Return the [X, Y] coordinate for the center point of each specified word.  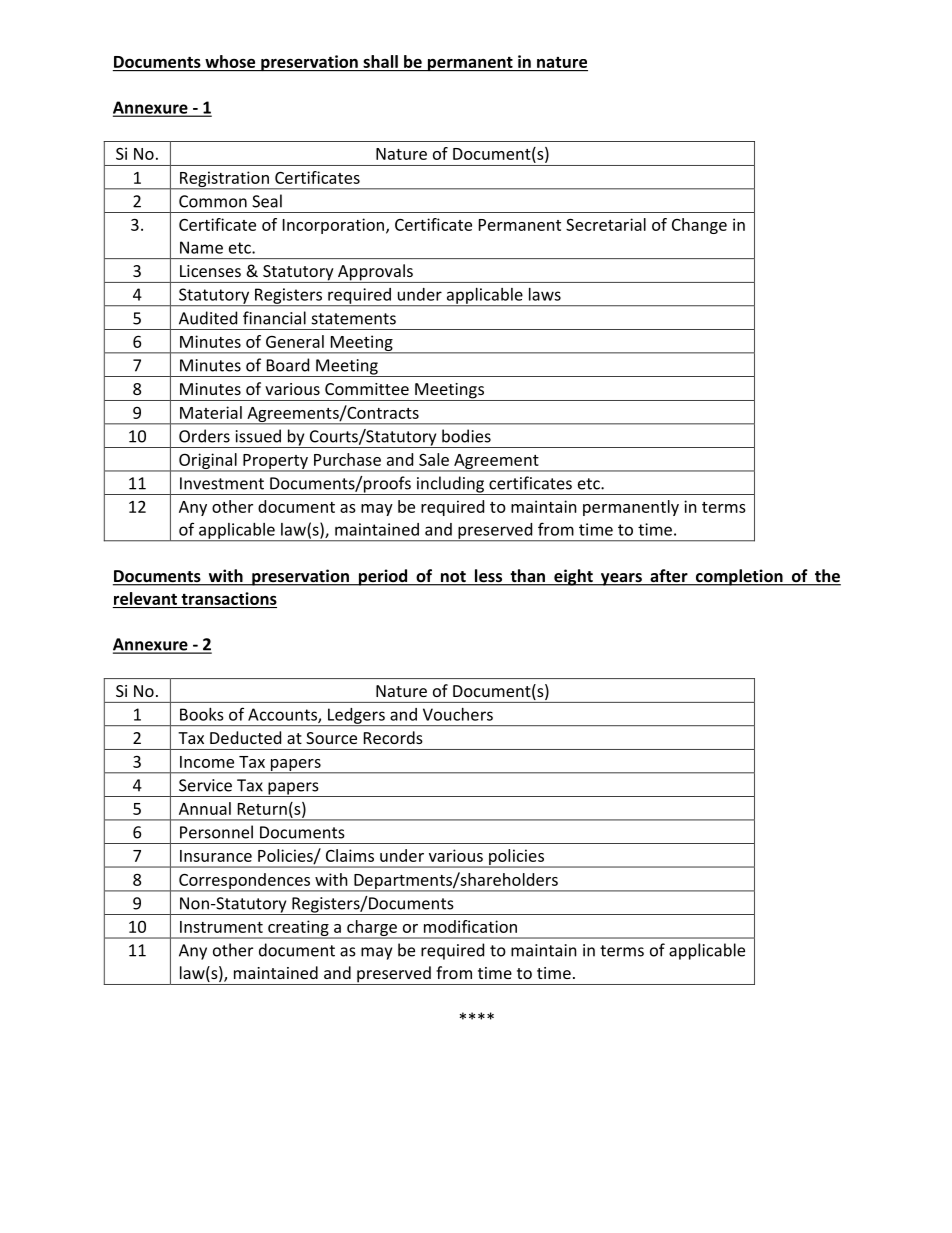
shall [380, 61]
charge [372, 929]
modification [470, 926]
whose [230, 61]
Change [699, 226]
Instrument [221, 927]
